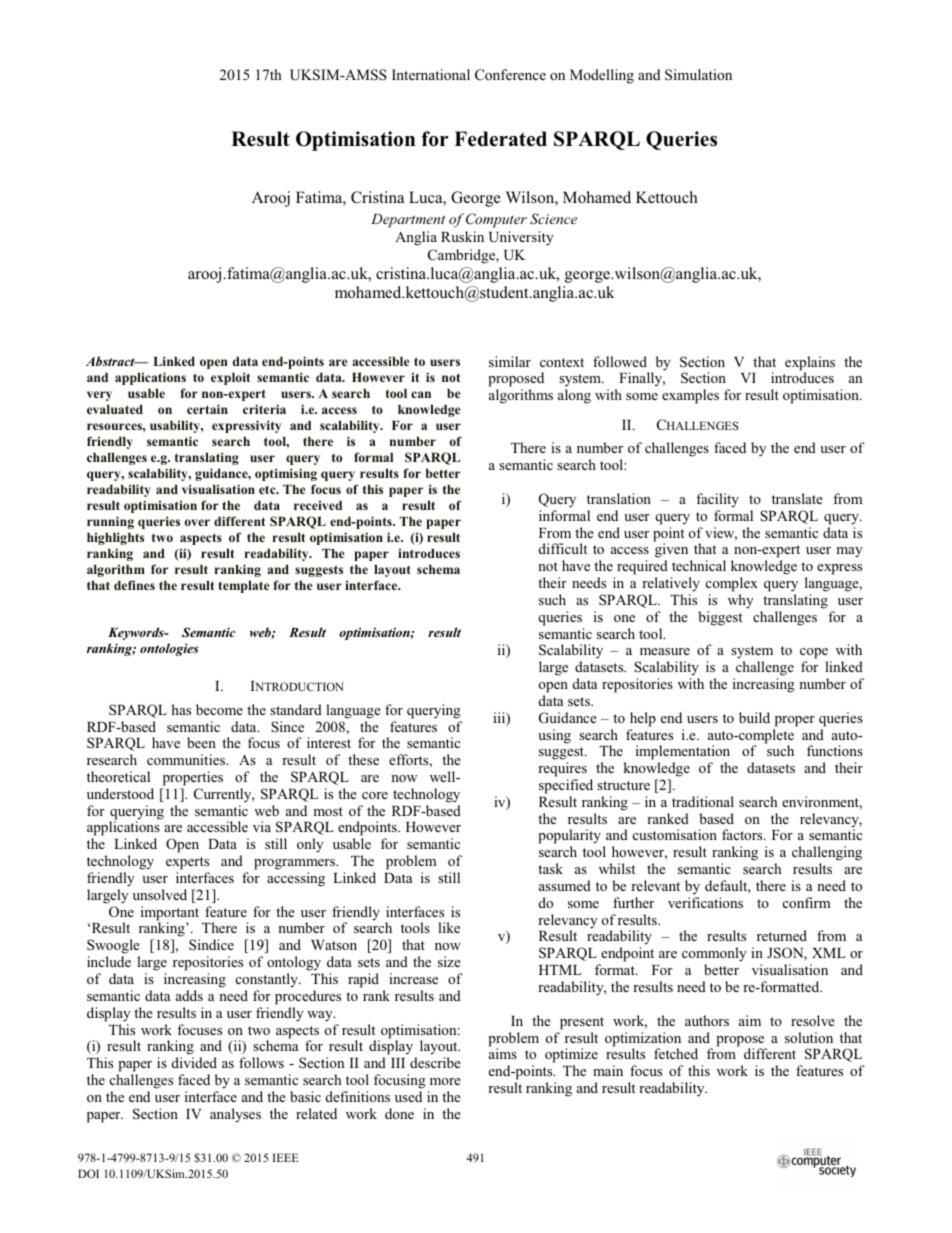 The width and height of the screenshot is (952, 1233). What do you see at coordinates (431, 75) in the screenshot?
I see `International` at bounding box center [431, 75].
